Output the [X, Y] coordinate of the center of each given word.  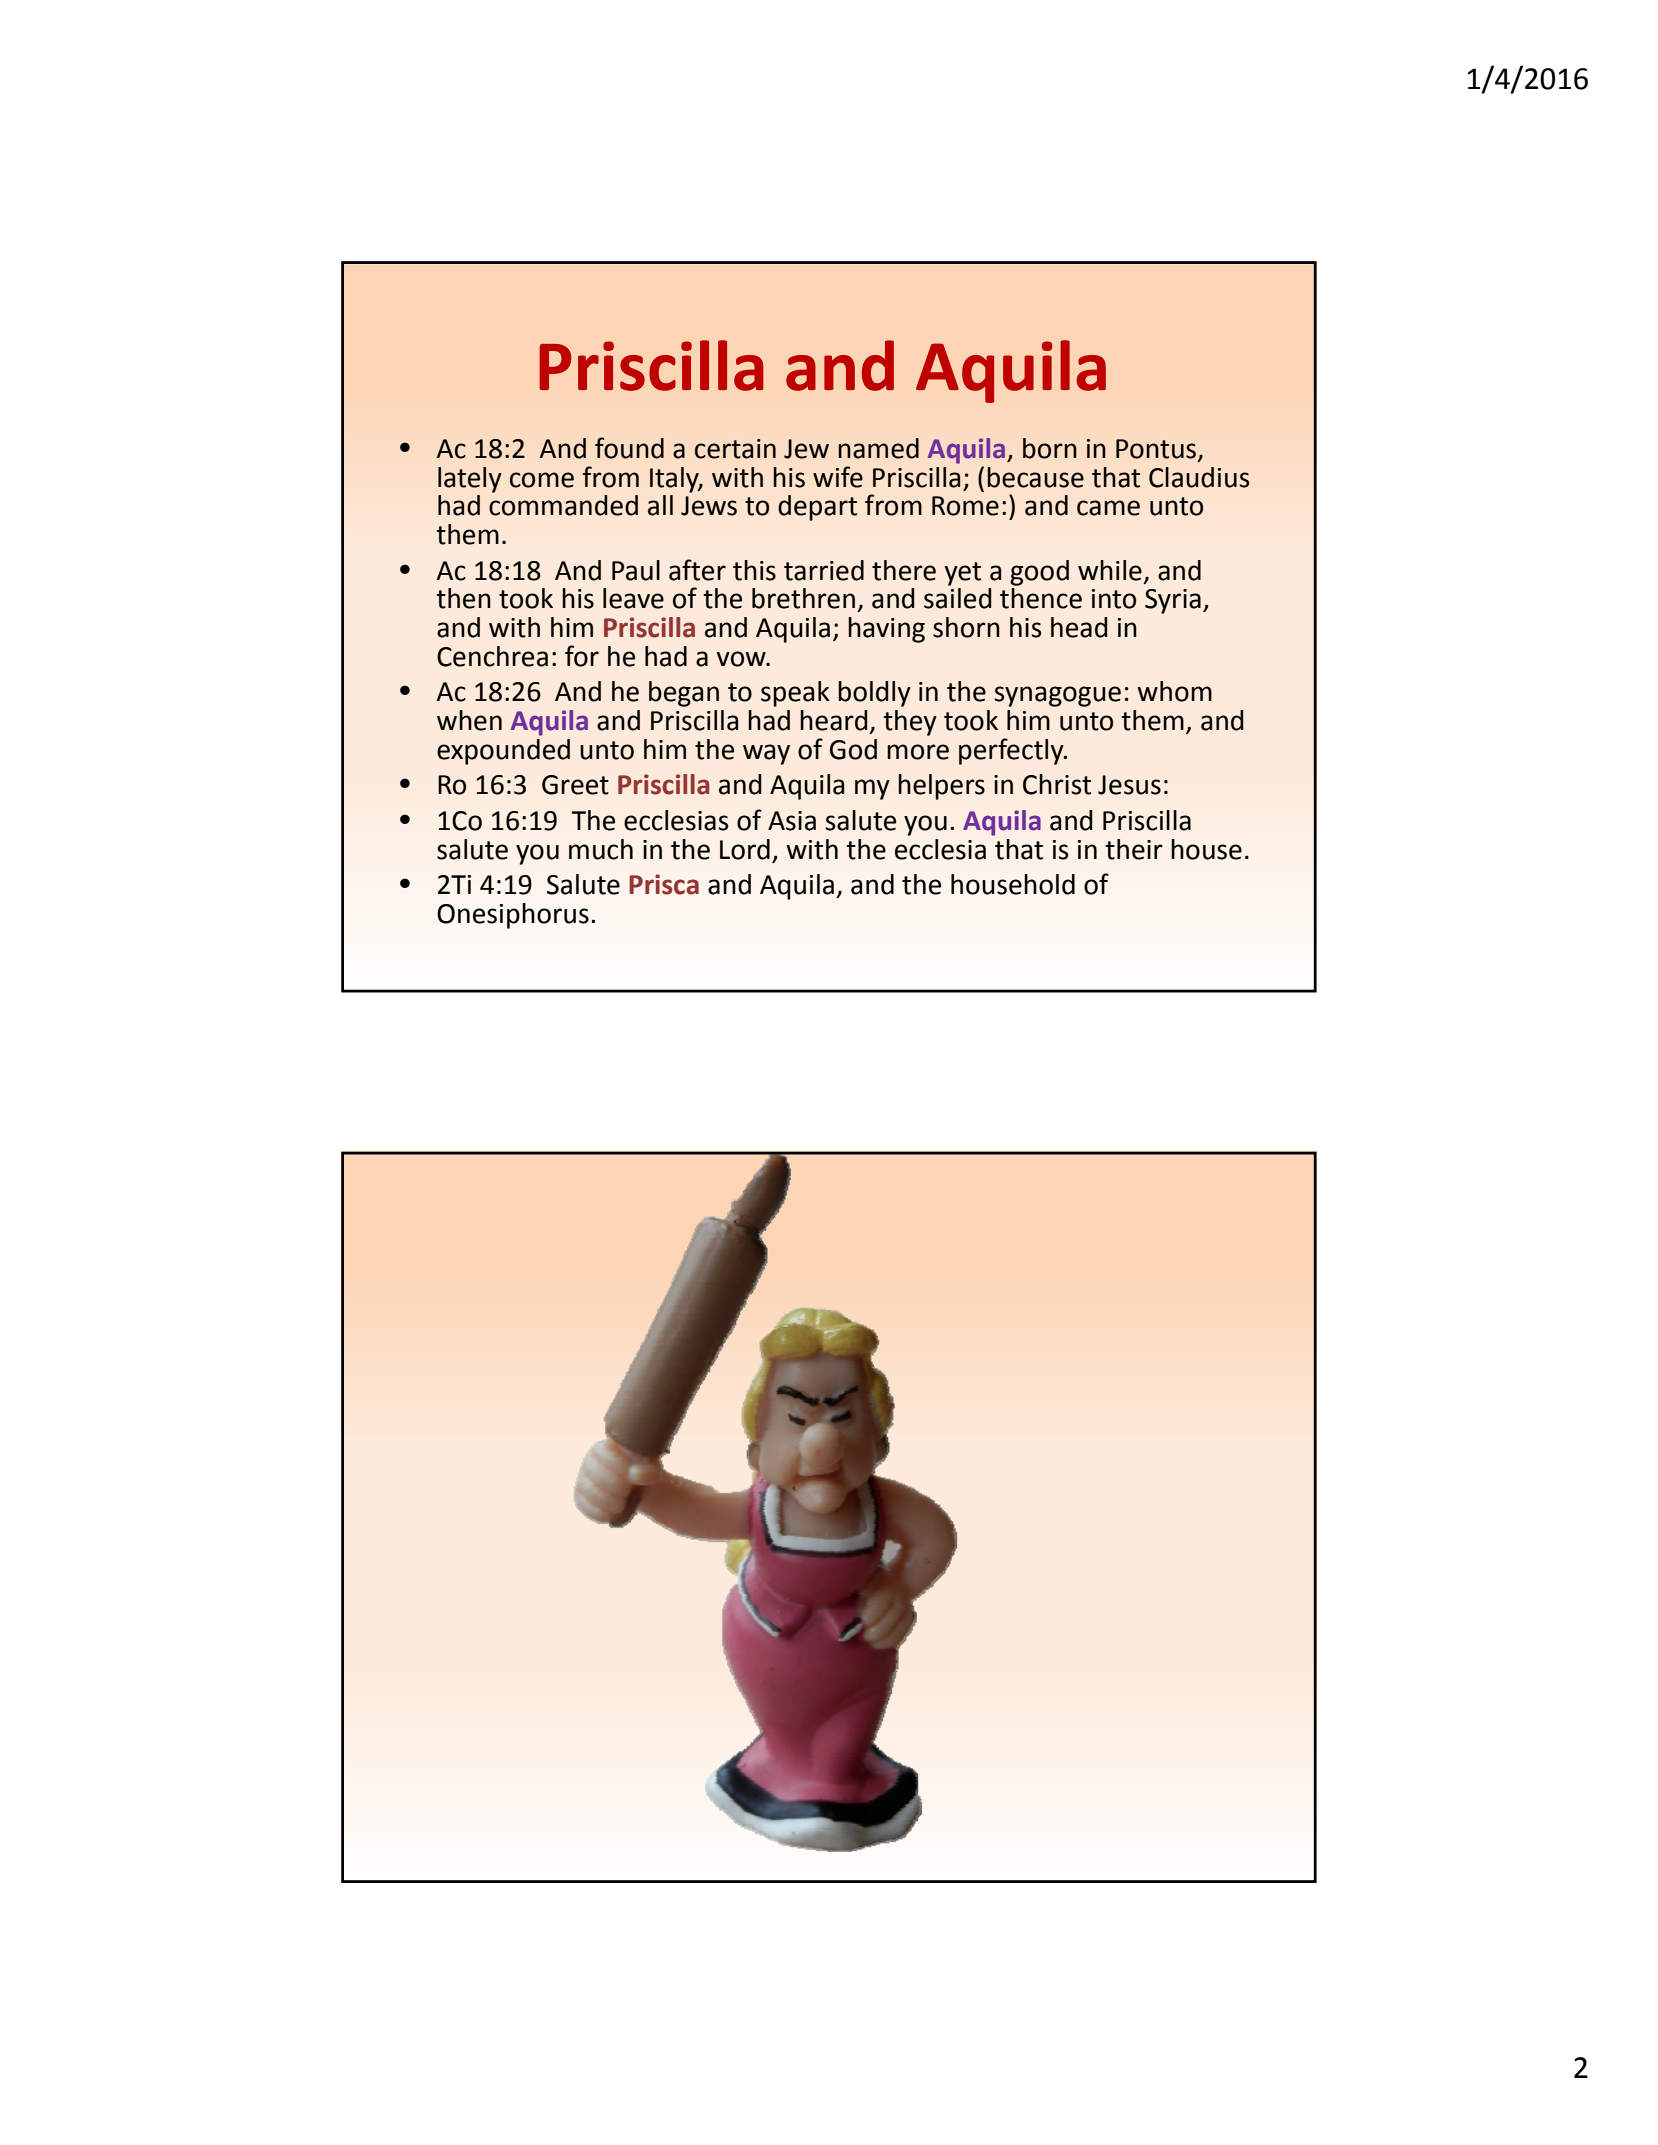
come [542, 480]
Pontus [1157, 450]
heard [834, 720]
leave [633, 598]
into [1114, 599]
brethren [803, 598]
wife [838, 477]
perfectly [1012, 751]
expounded [503, 752]
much [601, 849]
